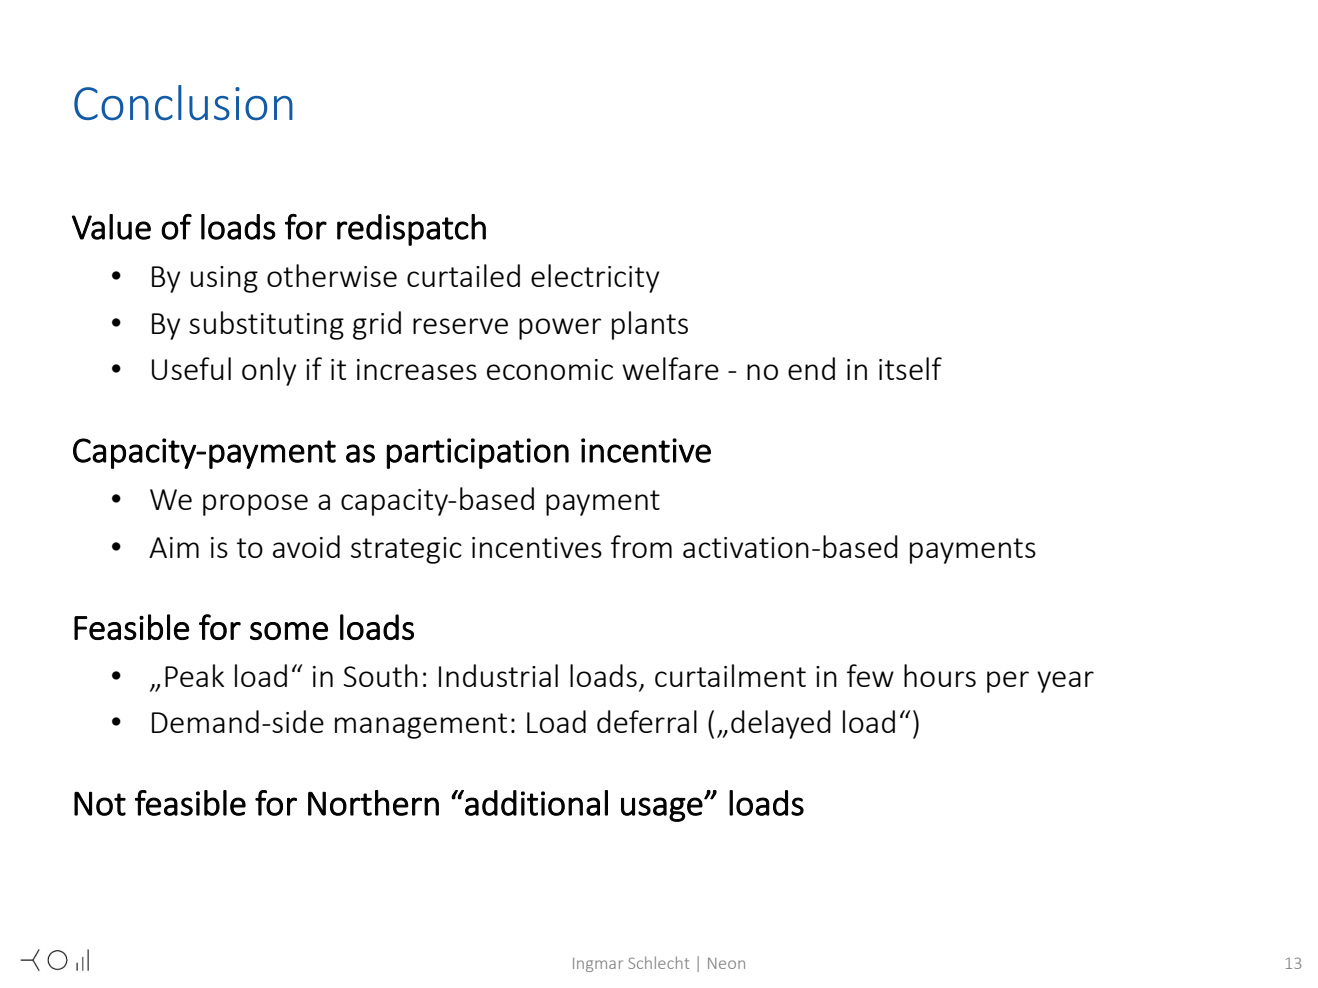  Describe the element at coordinates (598, 965) in the page. I see `Ingmar` at that location.
